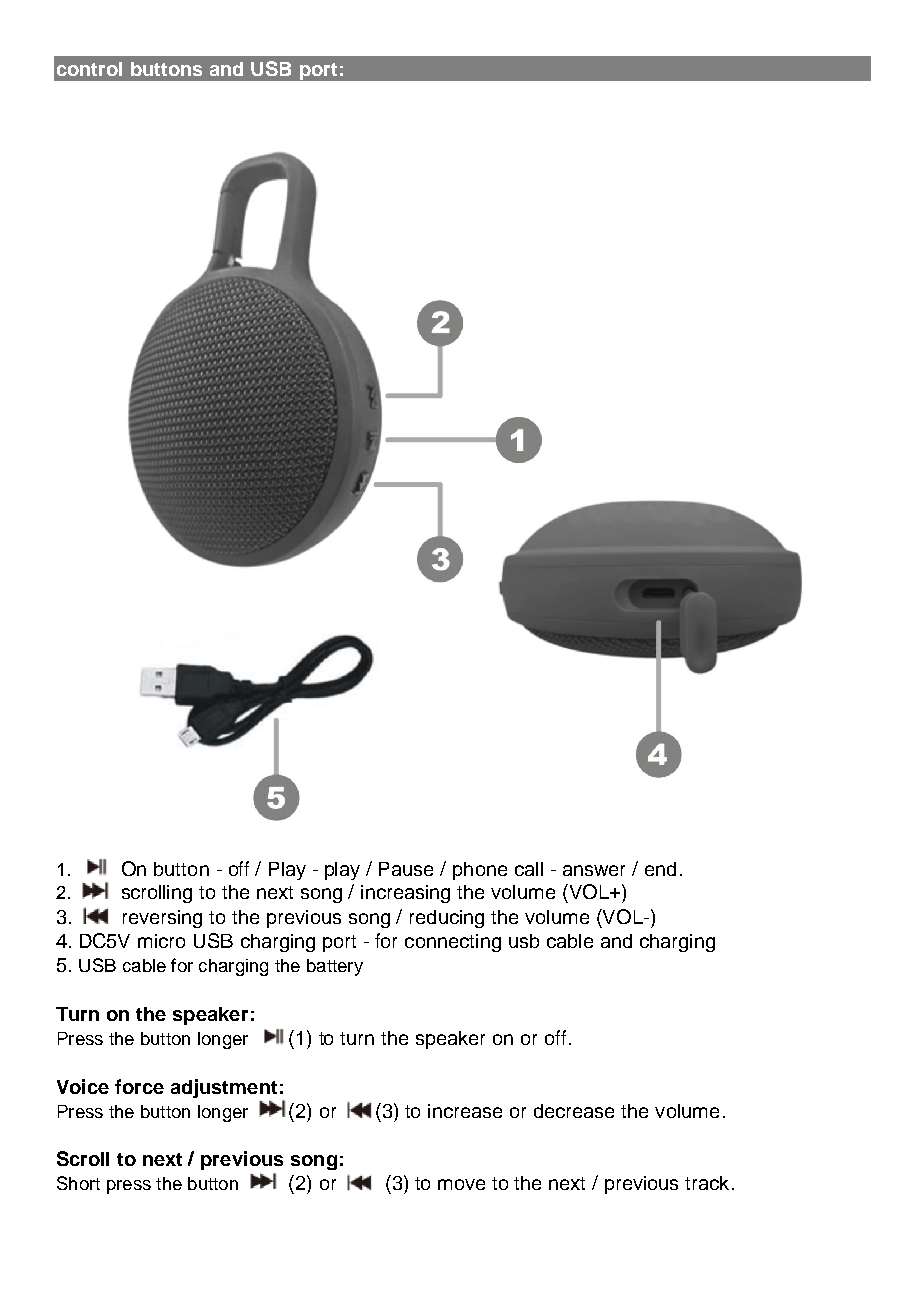 Image resolution: width=924 pixels, height=1308 pixels. What do you see at coordinates (406, 869) in the screenshot?
I see `Pause` at bounding box center [406, 869].
